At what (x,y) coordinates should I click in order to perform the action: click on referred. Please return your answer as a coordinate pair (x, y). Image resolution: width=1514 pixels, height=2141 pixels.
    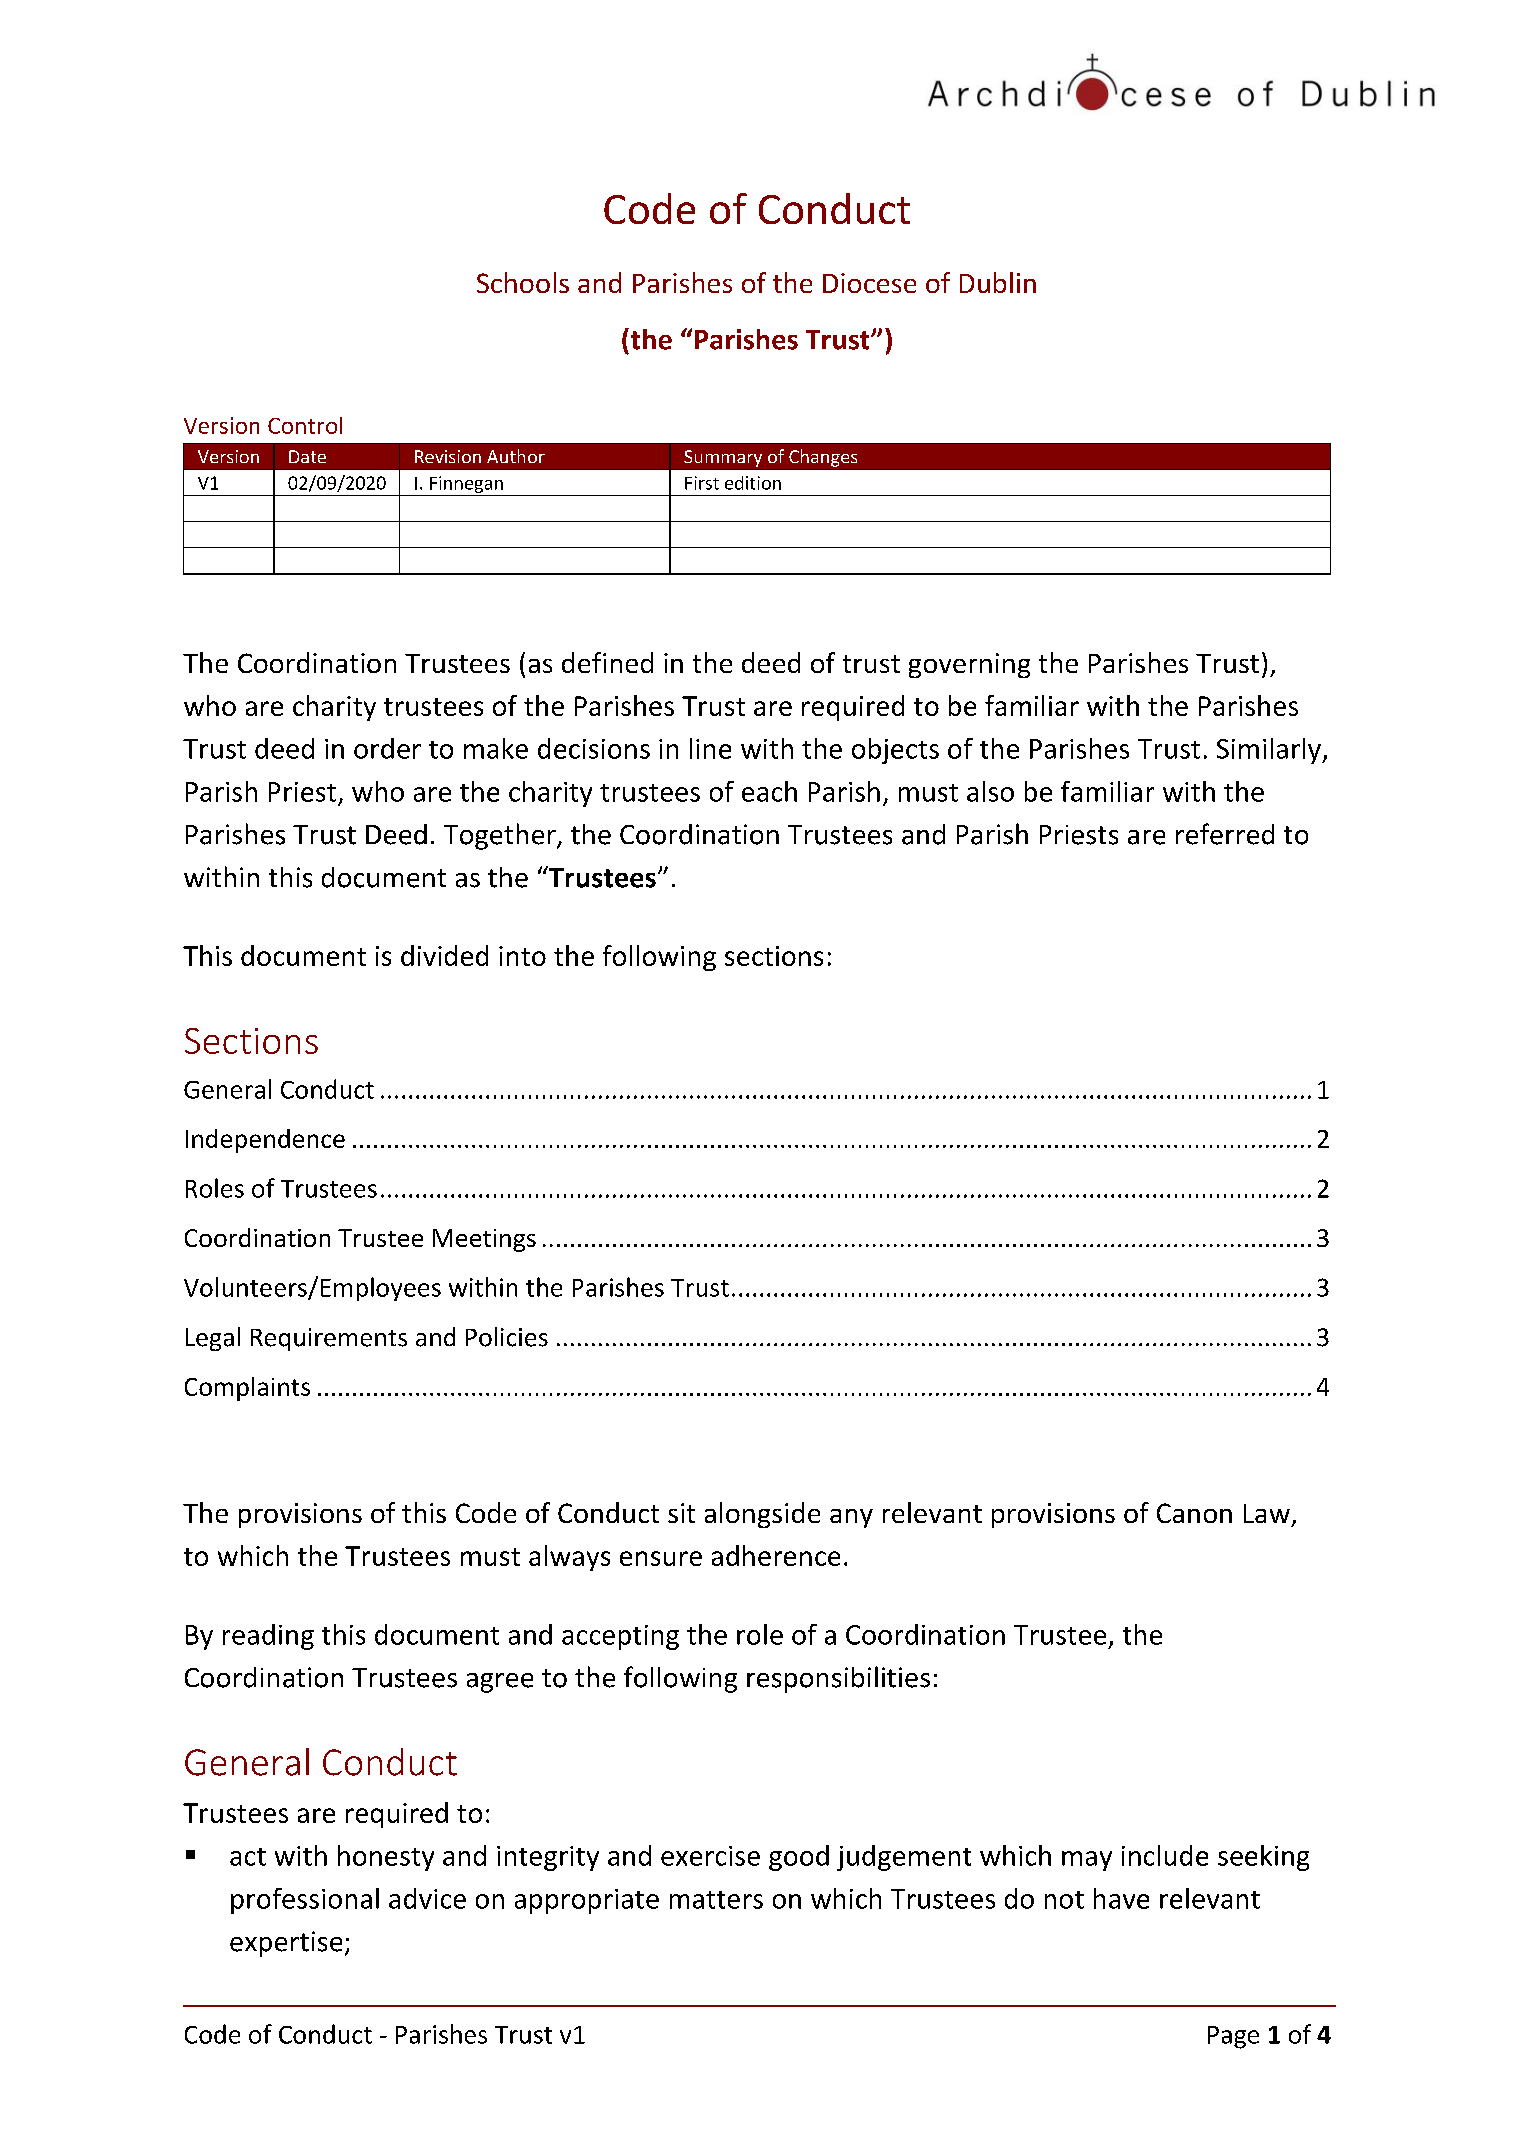
    Looking at the image, I should click on (1225, 834).
